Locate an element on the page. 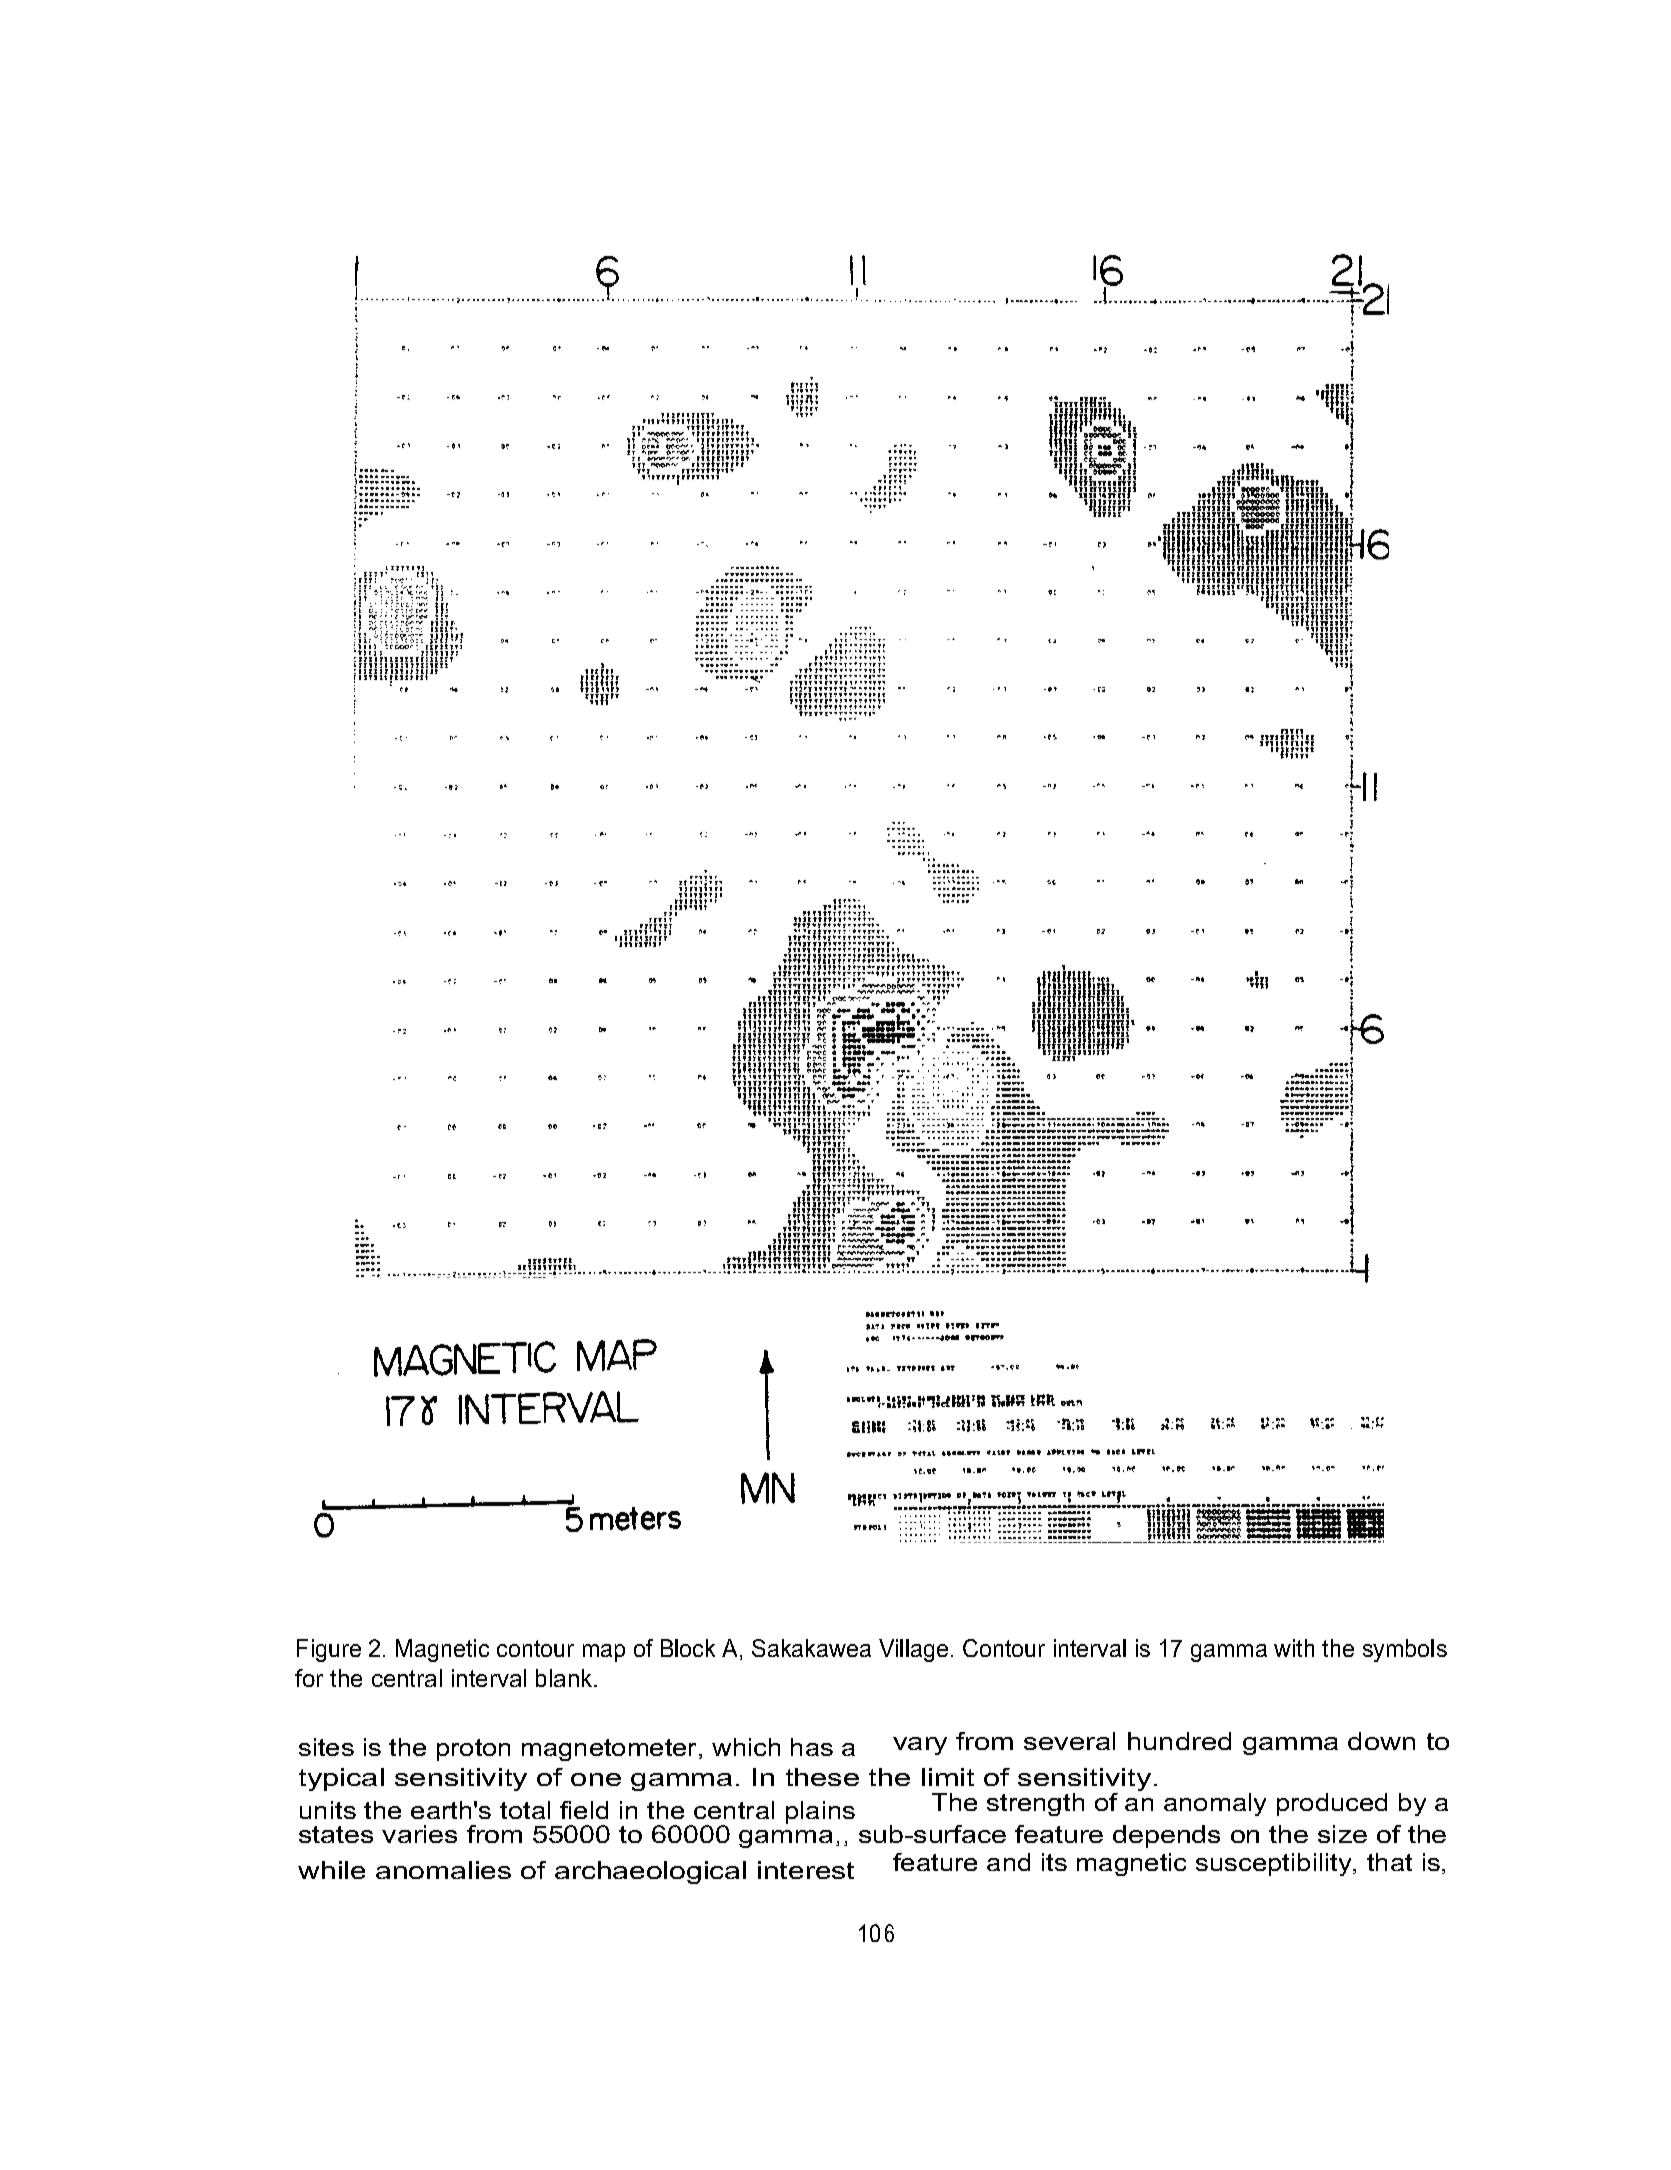  Figure is located at coordinates (329, 1650).
